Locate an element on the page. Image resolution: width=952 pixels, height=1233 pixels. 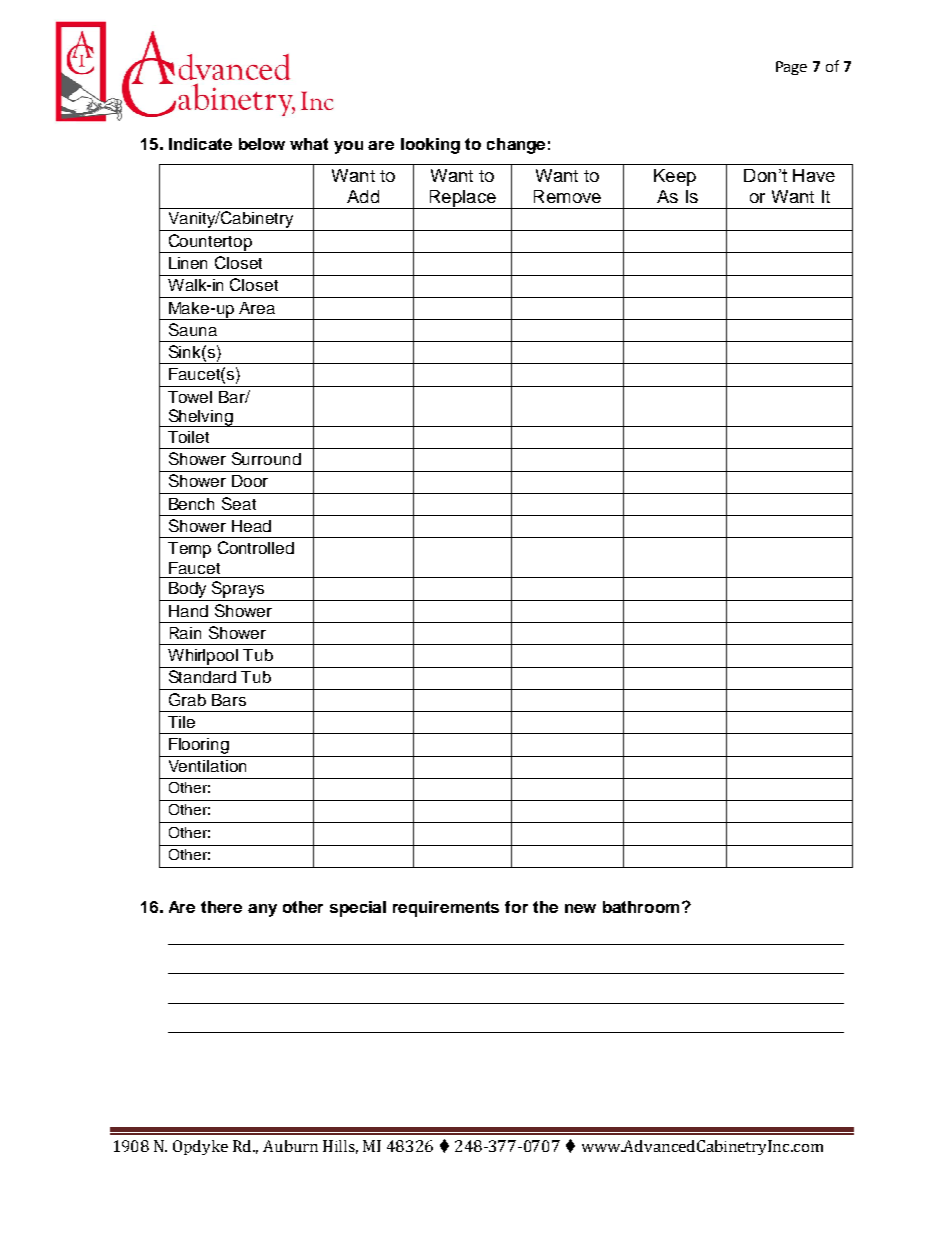
for is located at coordinates (516, 907).
